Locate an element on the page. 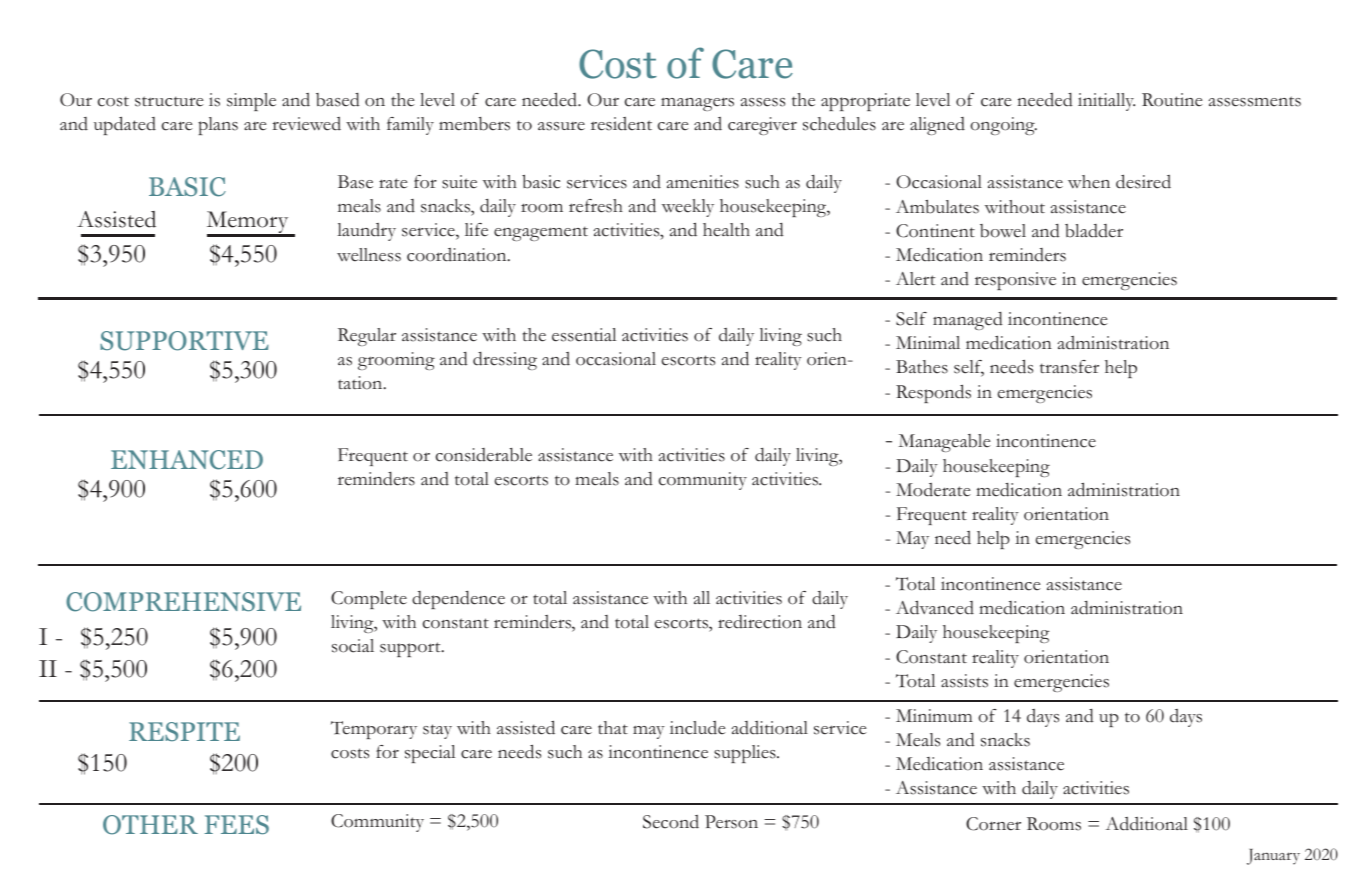 This document has height=887, width=1372. initially is located at coordinates (1106, 102).
